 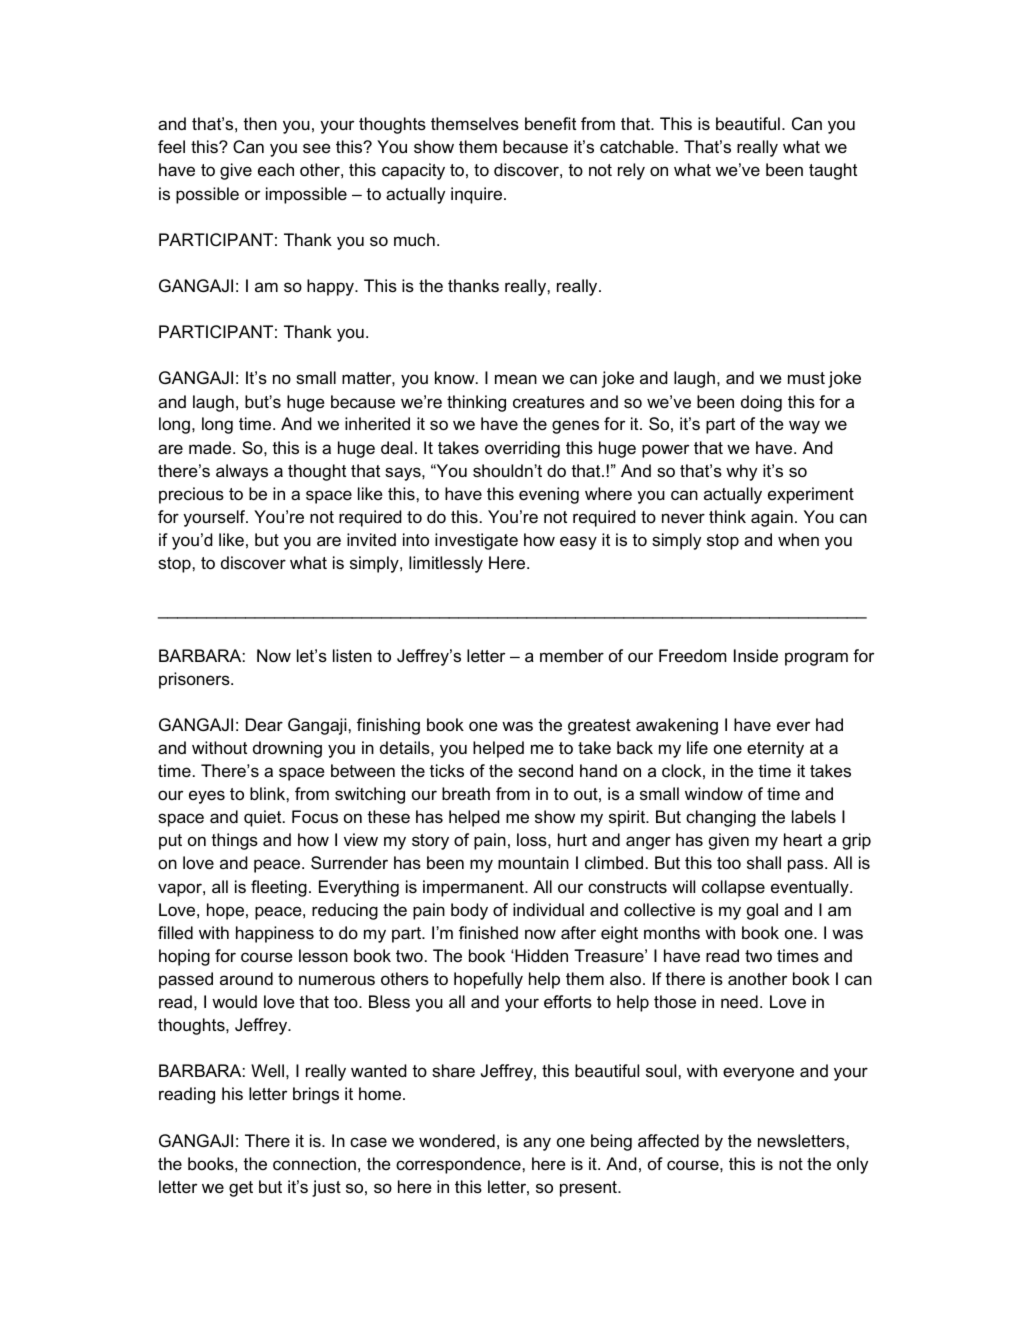 I want to click on benefit, so click(x=550, y=123).
